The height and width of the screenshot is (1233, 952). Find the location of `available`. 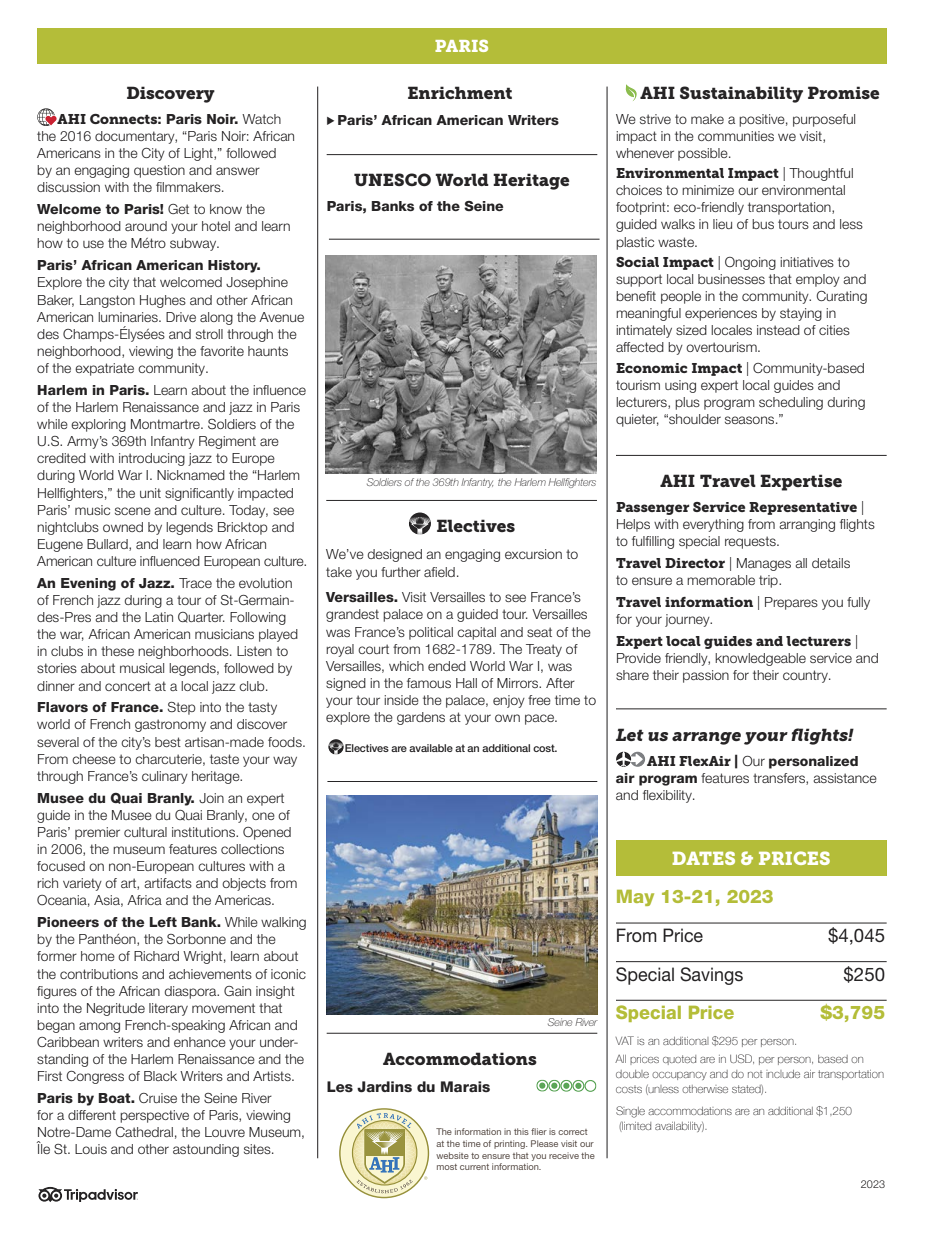

available is located at coordinates (431, 748).
